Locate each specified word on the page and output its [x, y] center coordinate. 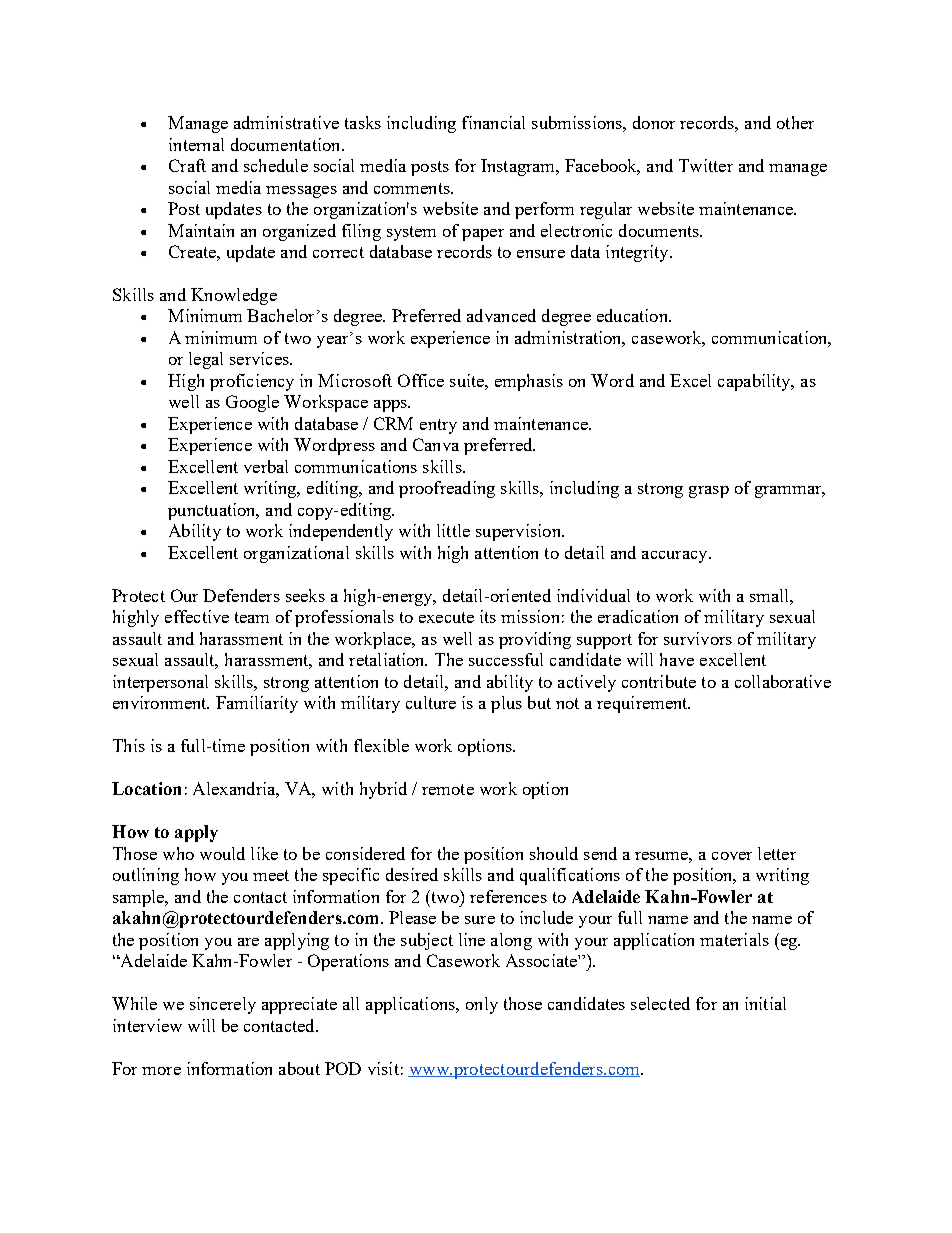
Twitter [706, 165]
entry [438, 426]
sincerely [223, 1005]
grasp [709, 492]
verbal [266, 466]
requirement [643, 704]
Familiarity [257, 704]
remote [448, 789]
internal [196, 144]
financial [493, 122]
